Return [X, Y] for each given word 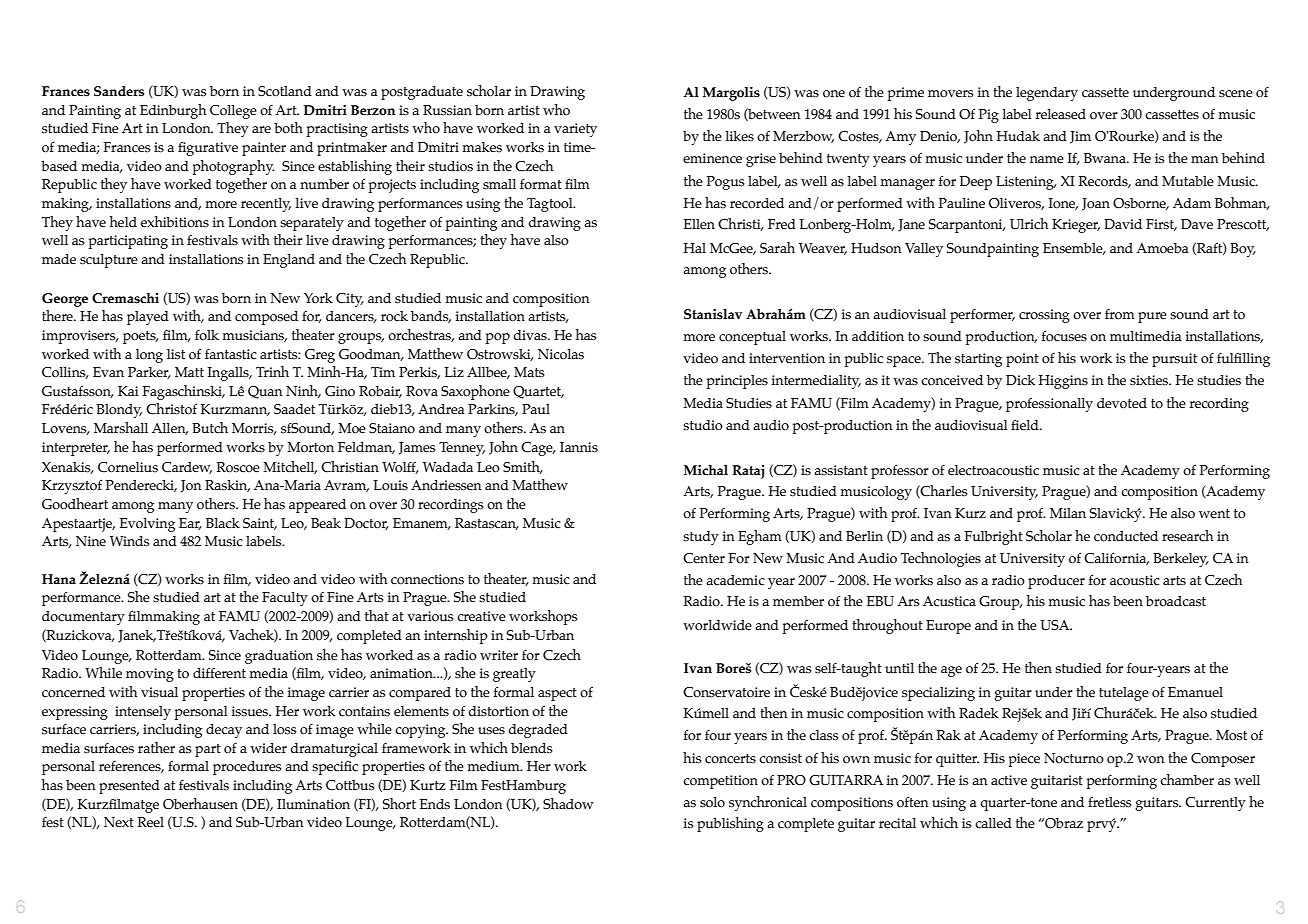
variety [575, 130]
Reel [151, 822]
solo [712, 802]
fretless [1110, 802]
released [1061, 114]
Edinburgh [173, 111]
